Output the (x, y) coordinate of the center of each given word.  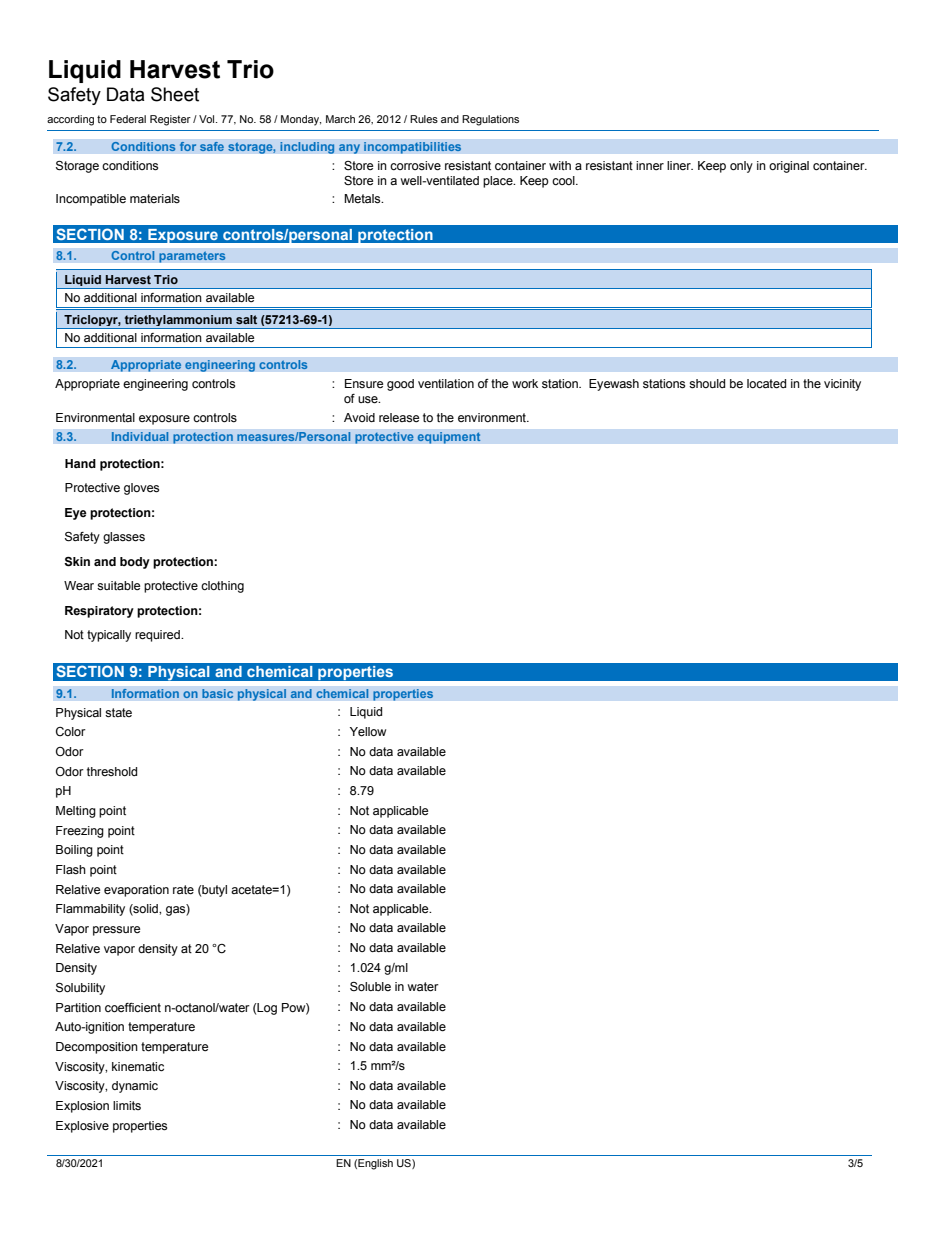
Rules (424, 119)
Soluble (370, 986)
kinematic (138, 1067)
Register (170, 120)
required (158, 636)
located (766, 384)
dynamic (135, 1087)
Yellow (368, 732)
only (741, 167)
